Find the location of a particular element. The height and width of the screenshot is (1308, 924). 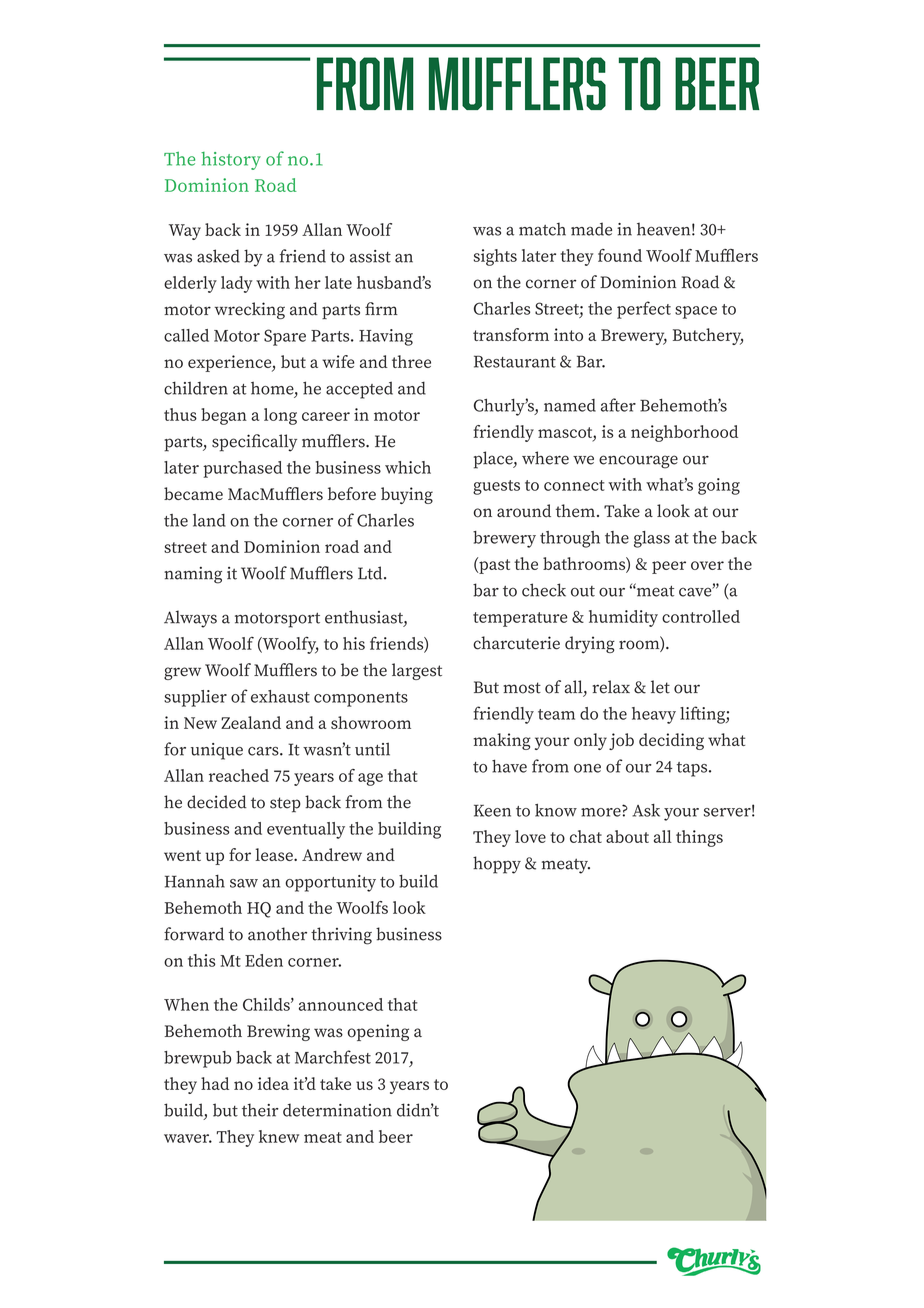

began is located at coordinates (224, 416).
